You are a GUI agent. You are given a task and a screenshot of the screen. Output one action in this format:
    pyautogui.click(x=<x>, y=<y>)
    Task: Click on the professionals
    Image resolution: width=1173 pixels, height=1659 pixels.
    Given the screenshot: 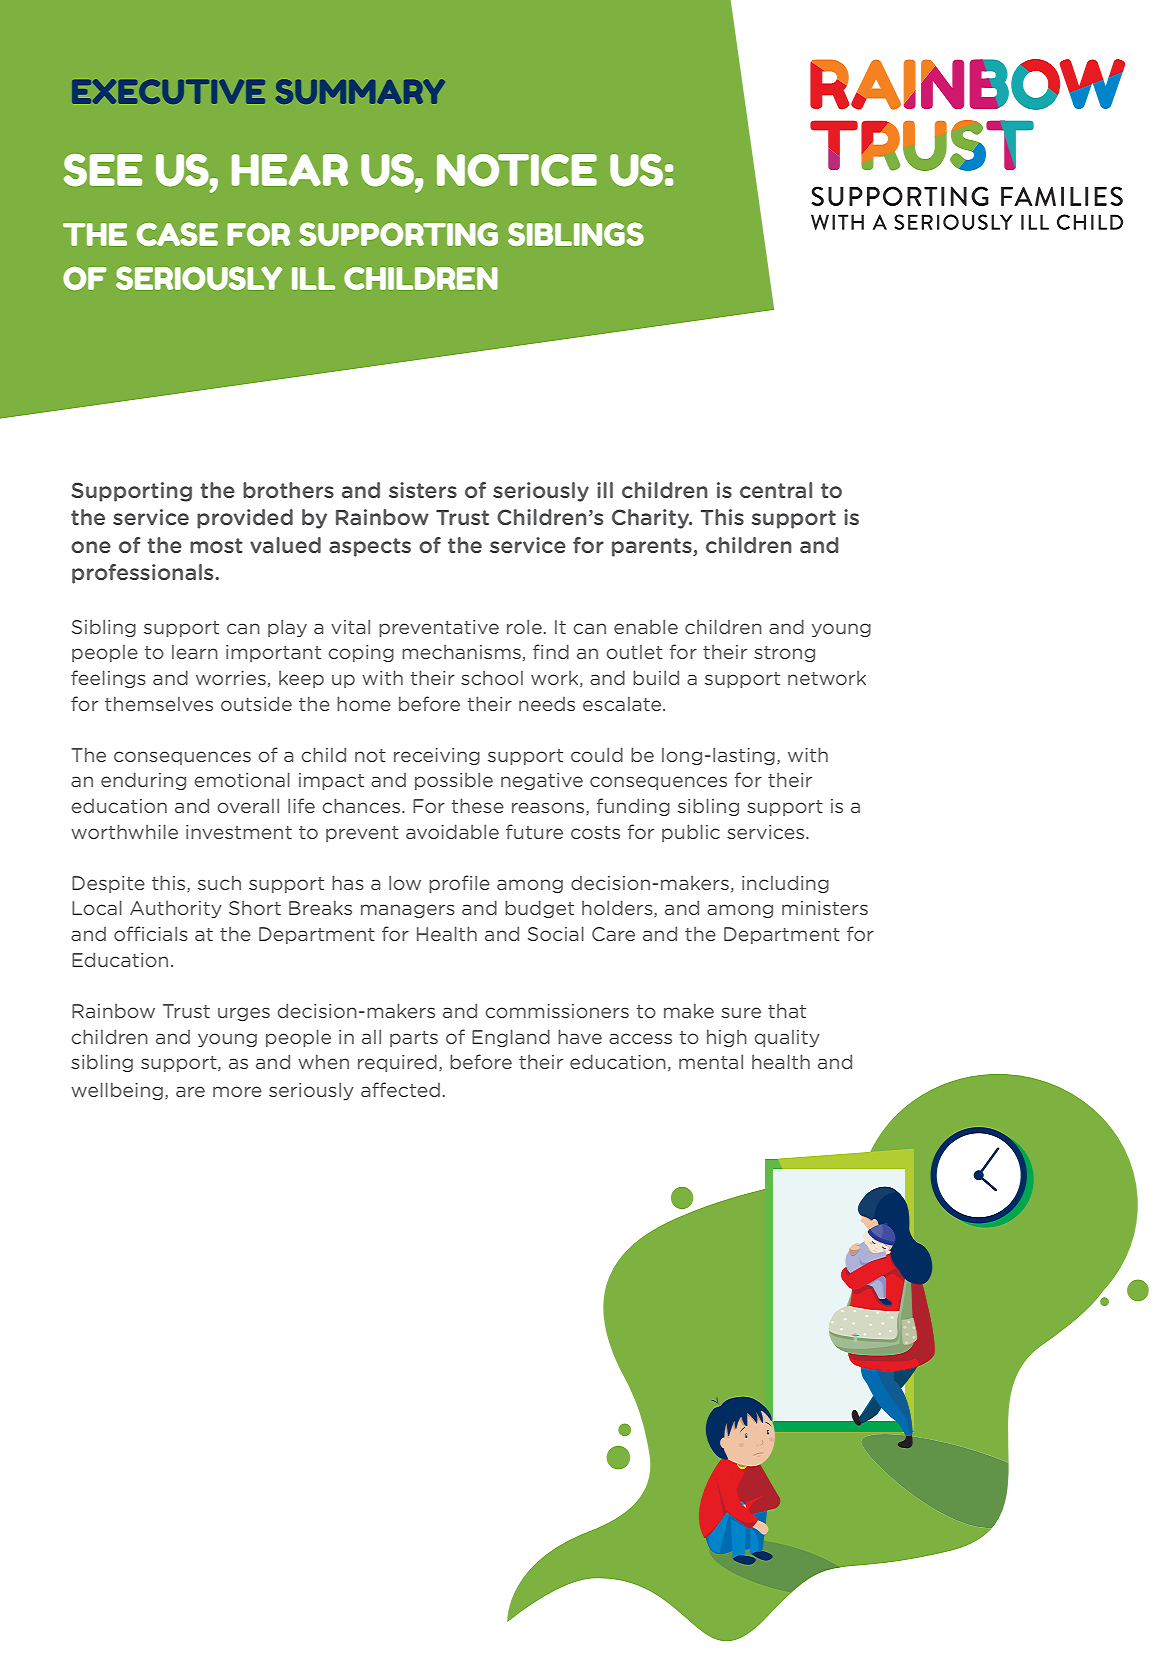 What is the action you would take?
    pyautogui.click(x=144, y=574)
